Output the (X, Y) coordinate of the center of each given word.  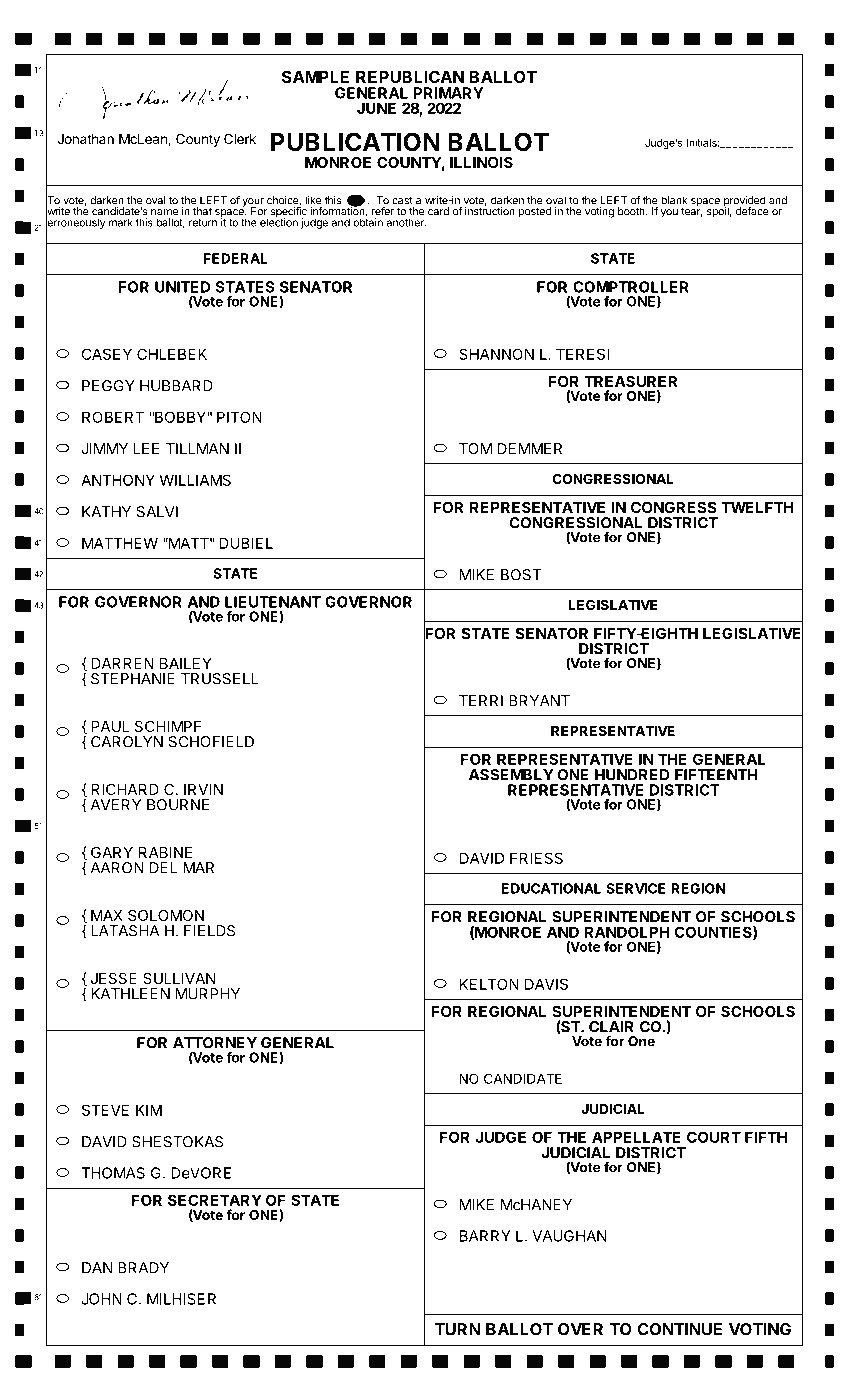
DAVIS (546, 984)
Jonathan (85, 139)
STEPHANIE (133, 679)
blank (674, 200)
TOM (475, 449)
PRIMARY (448, 93)
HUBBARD (176, 386)
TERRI (481, 701)
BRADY (143, 1268)
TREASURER (631, 381)
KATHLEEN (130, 994)
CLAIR (611, 1027)
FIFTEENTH (716, 775)
